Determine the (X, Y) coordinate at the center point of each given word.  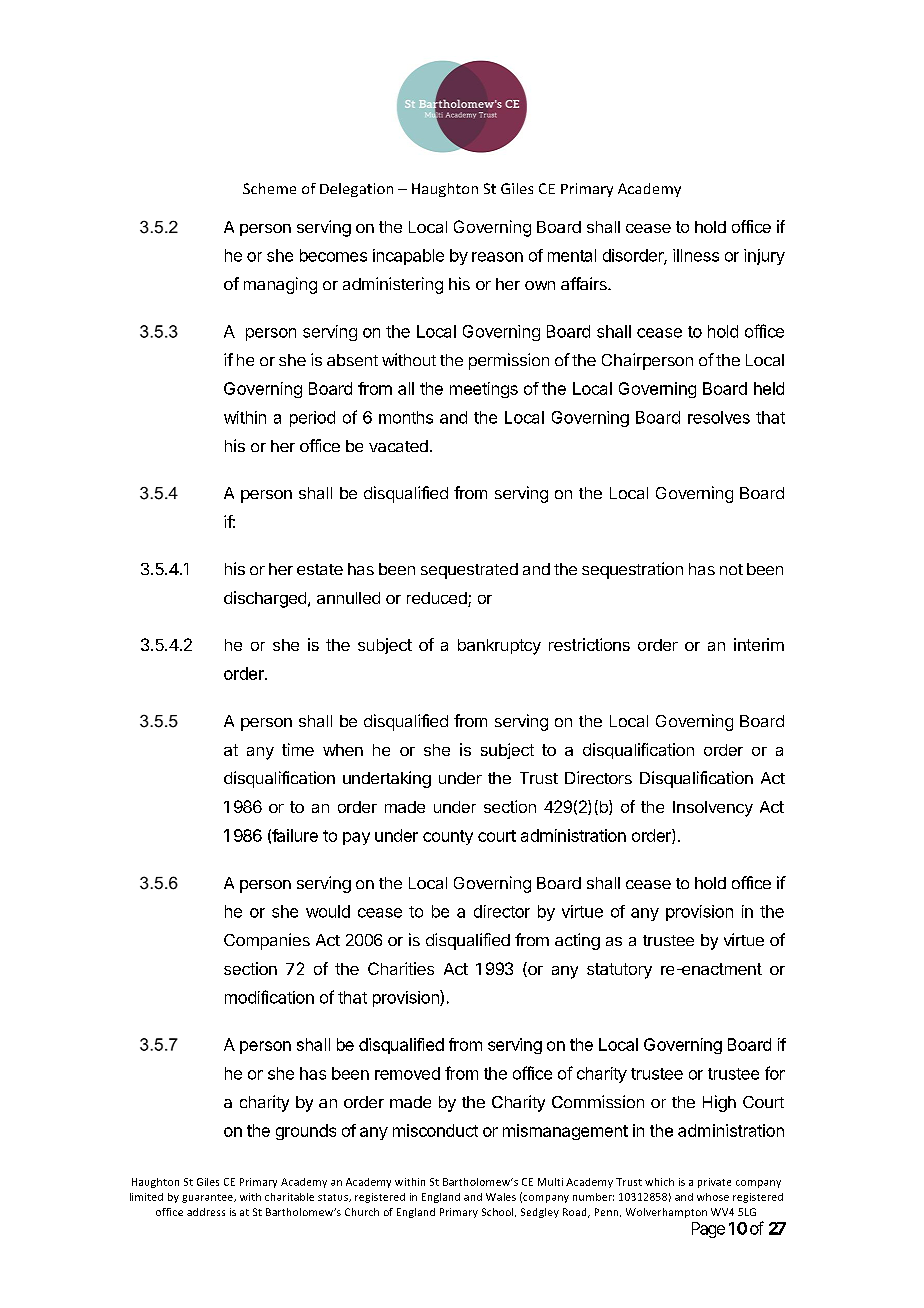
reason (497, 257)
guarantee (208, 1198)
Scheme (269, 188)
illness (696, 255)
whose (713, 1197)
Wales (501, 1197)
